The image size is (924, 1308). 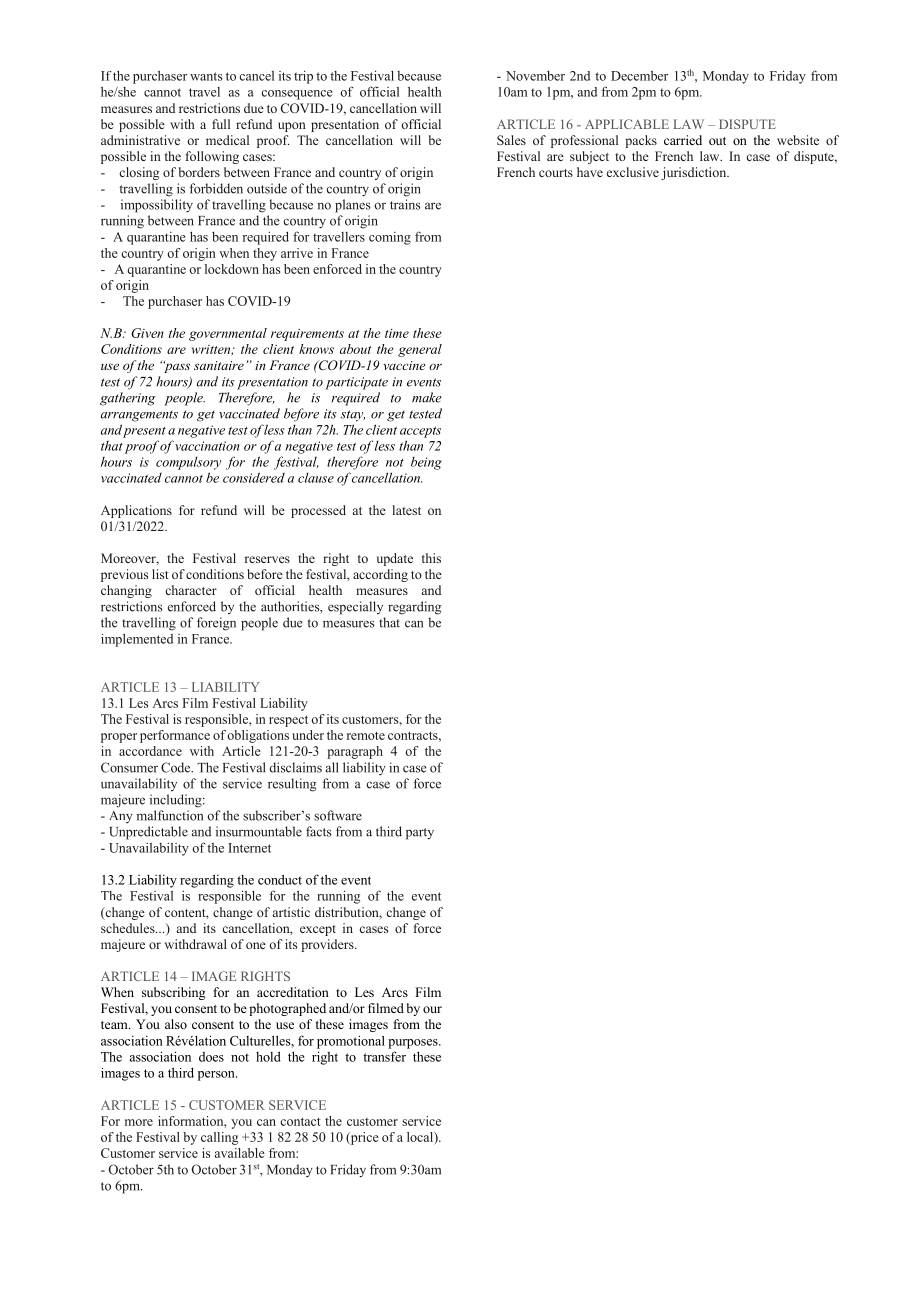 I want to click on full, so click(x=221, y=124).
